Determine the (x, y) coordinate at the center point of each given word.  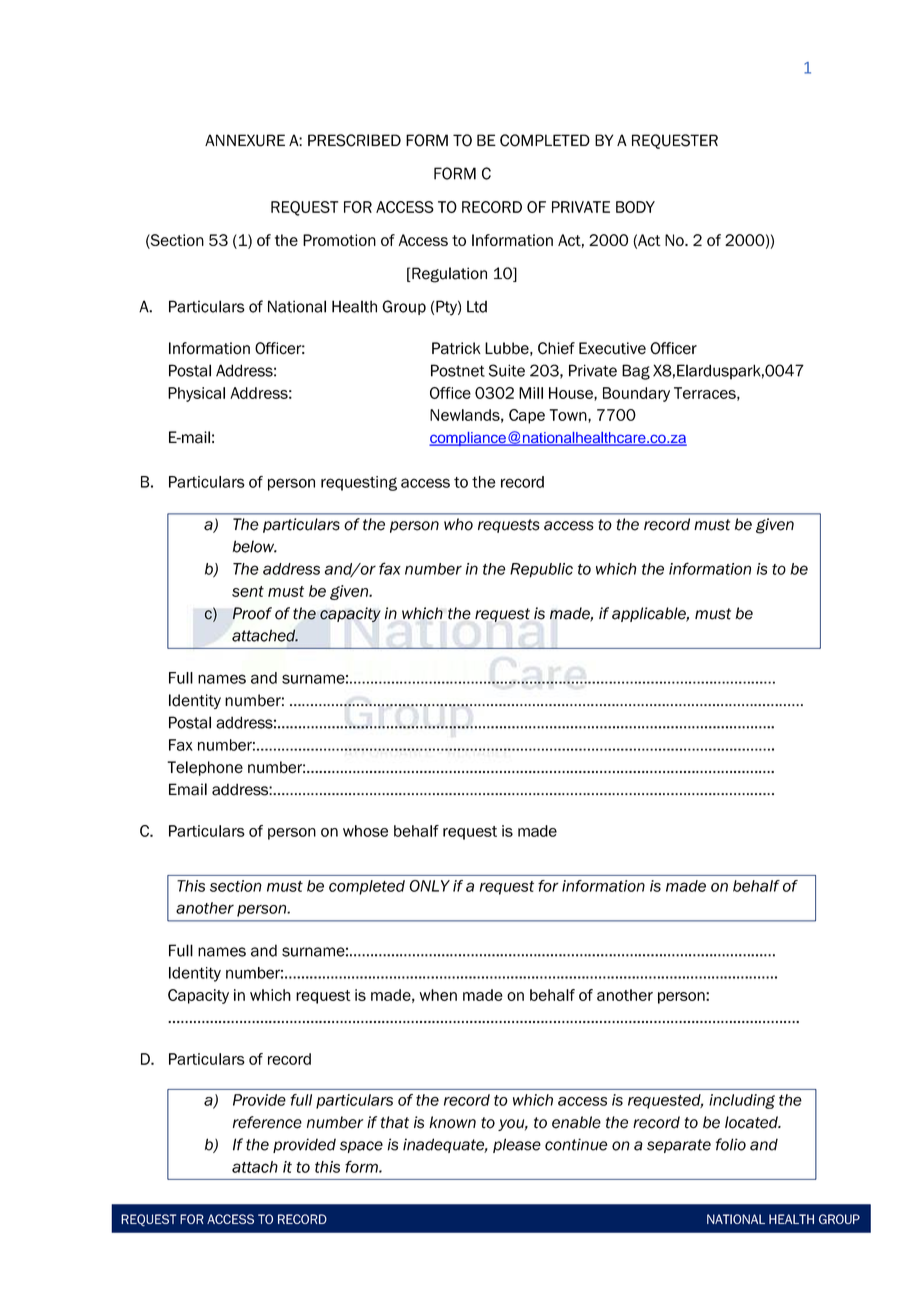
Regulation (448, 275)
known (452, 1122)
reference (267, 1122)
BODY (635, 207)
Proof (252, 613)
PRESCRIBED (354, 140)
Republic (541, 570)
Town (569, 416)
